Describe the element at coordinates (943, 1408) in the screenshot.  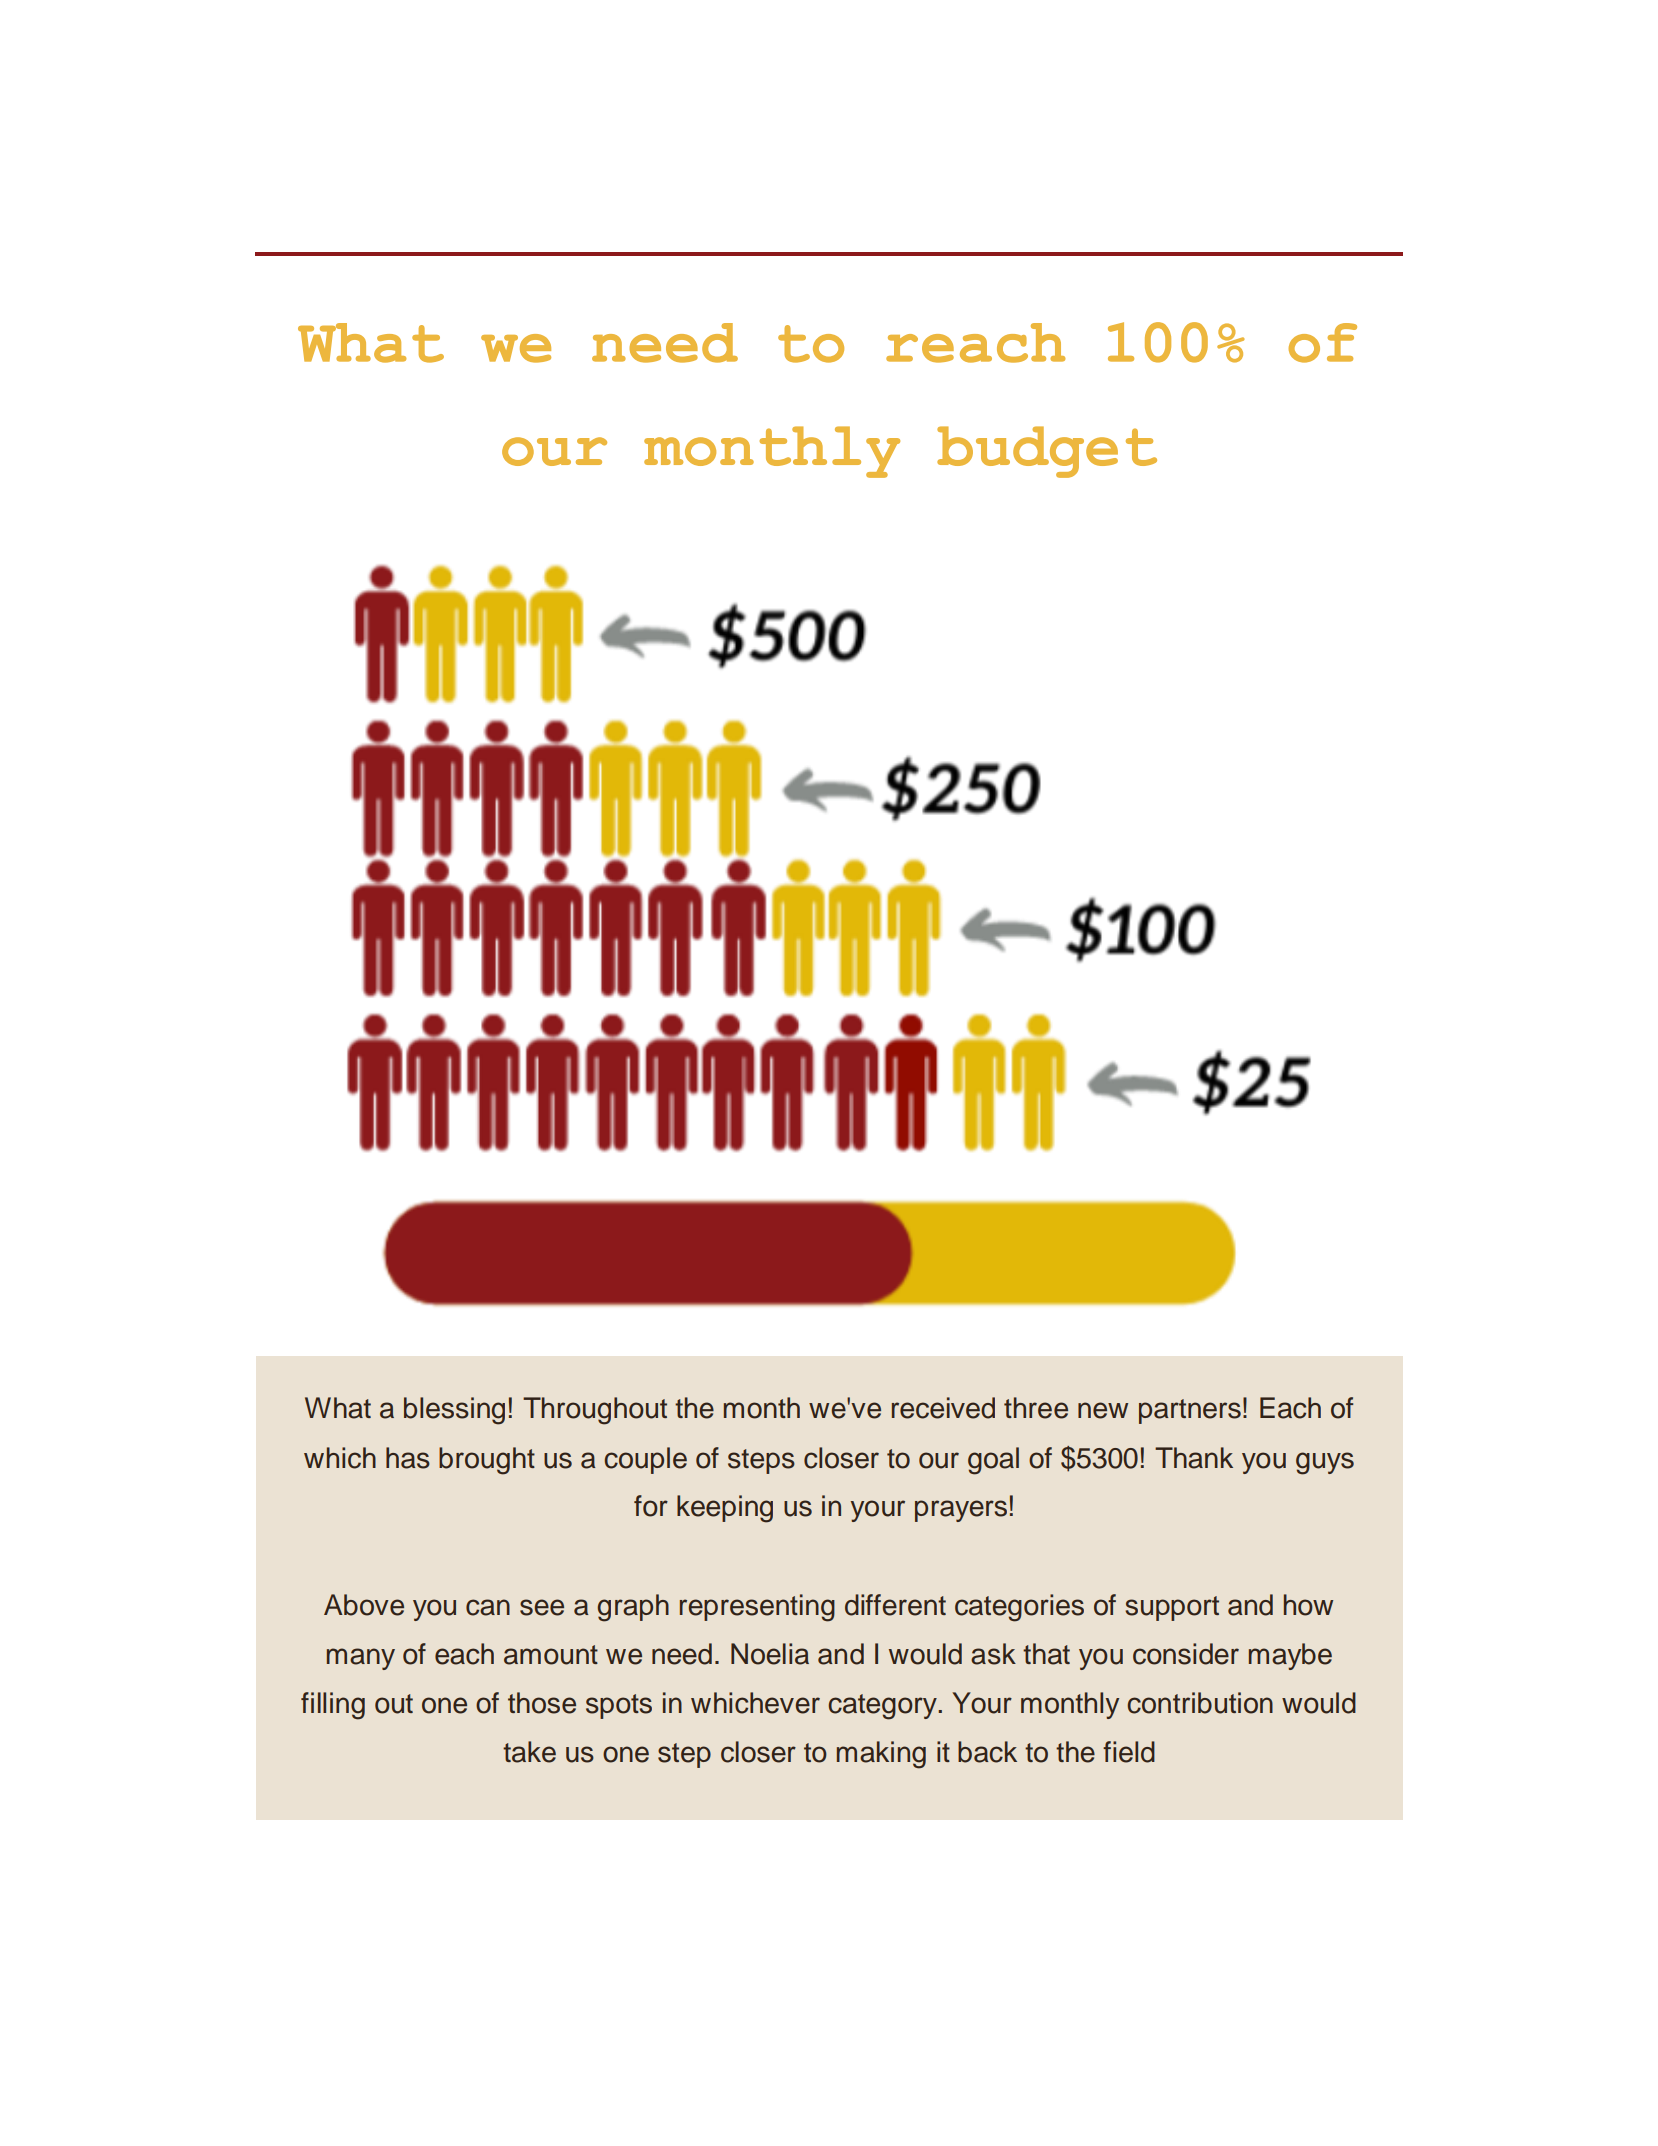
I see `received` at that location.
